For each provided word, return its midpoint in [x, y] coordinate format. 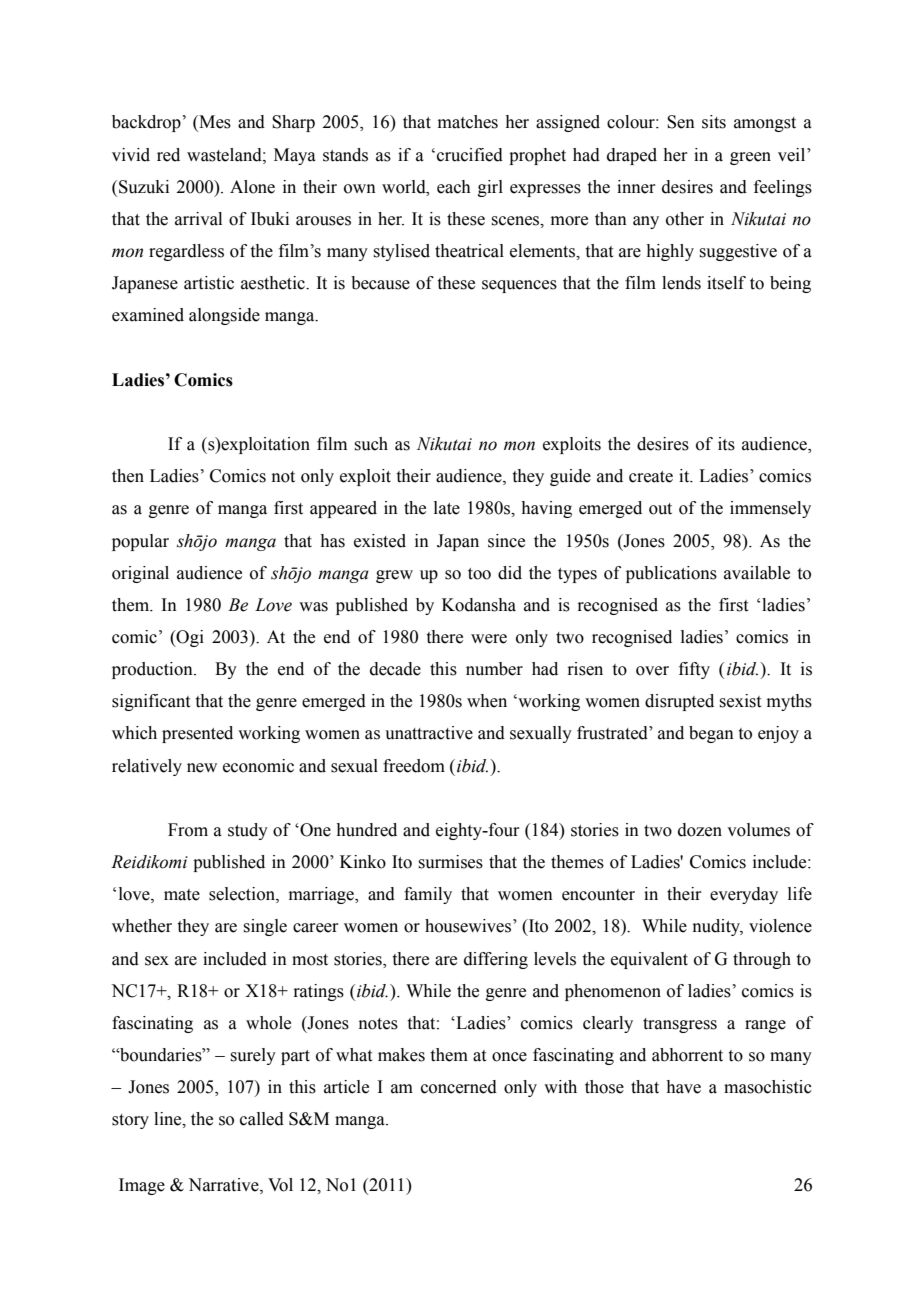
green [750, 158]
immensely [770, 509]
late [447, 508]
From [188, 830]
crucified [470, 155]
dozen [700, 830]
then [128, 476]
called [262, 1119]
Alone [252, 187]
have [683, 1087]
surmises [450, 862]
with [560, 1087]
